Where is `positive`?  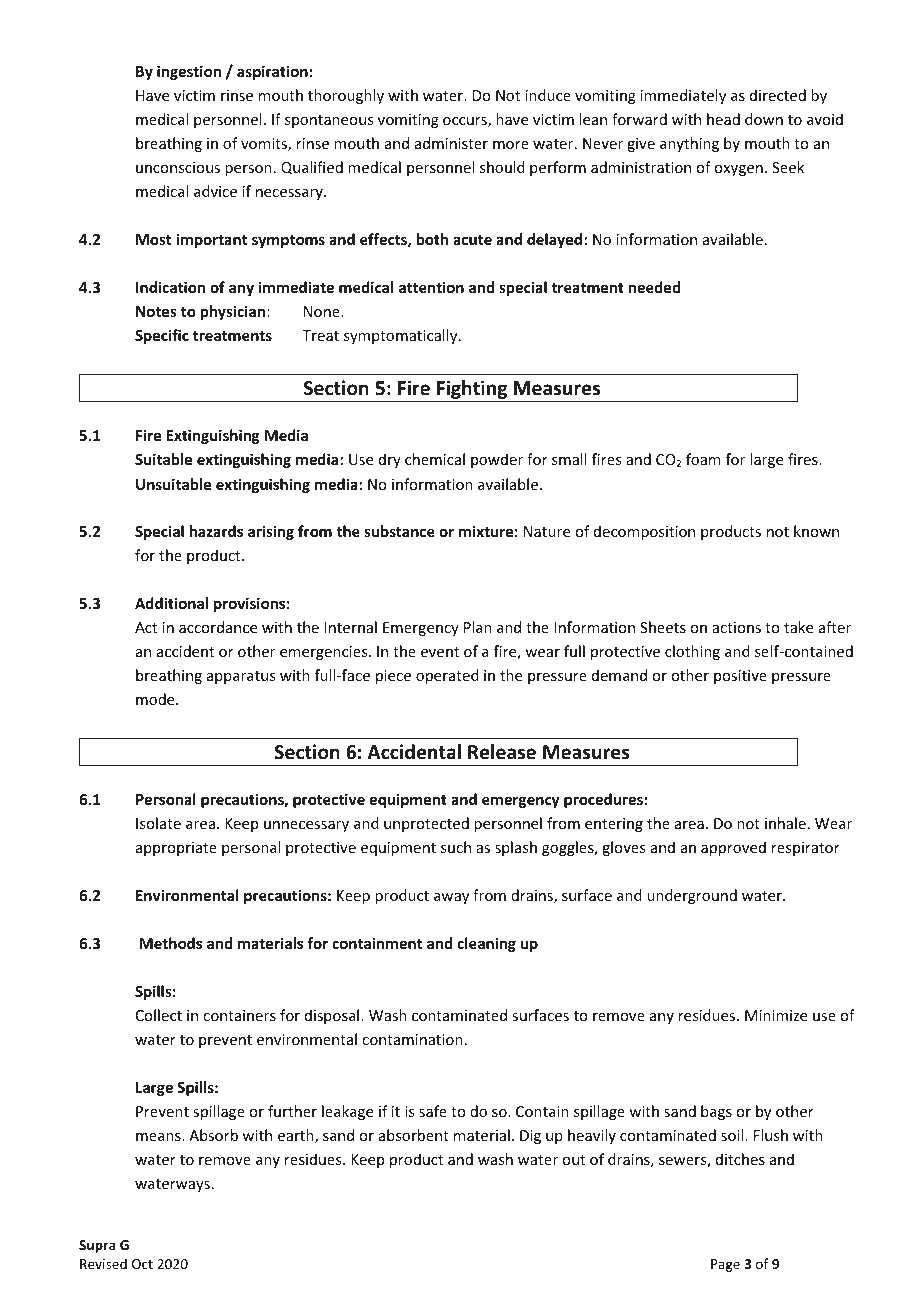
positive is located at coordinates (740, 677).
